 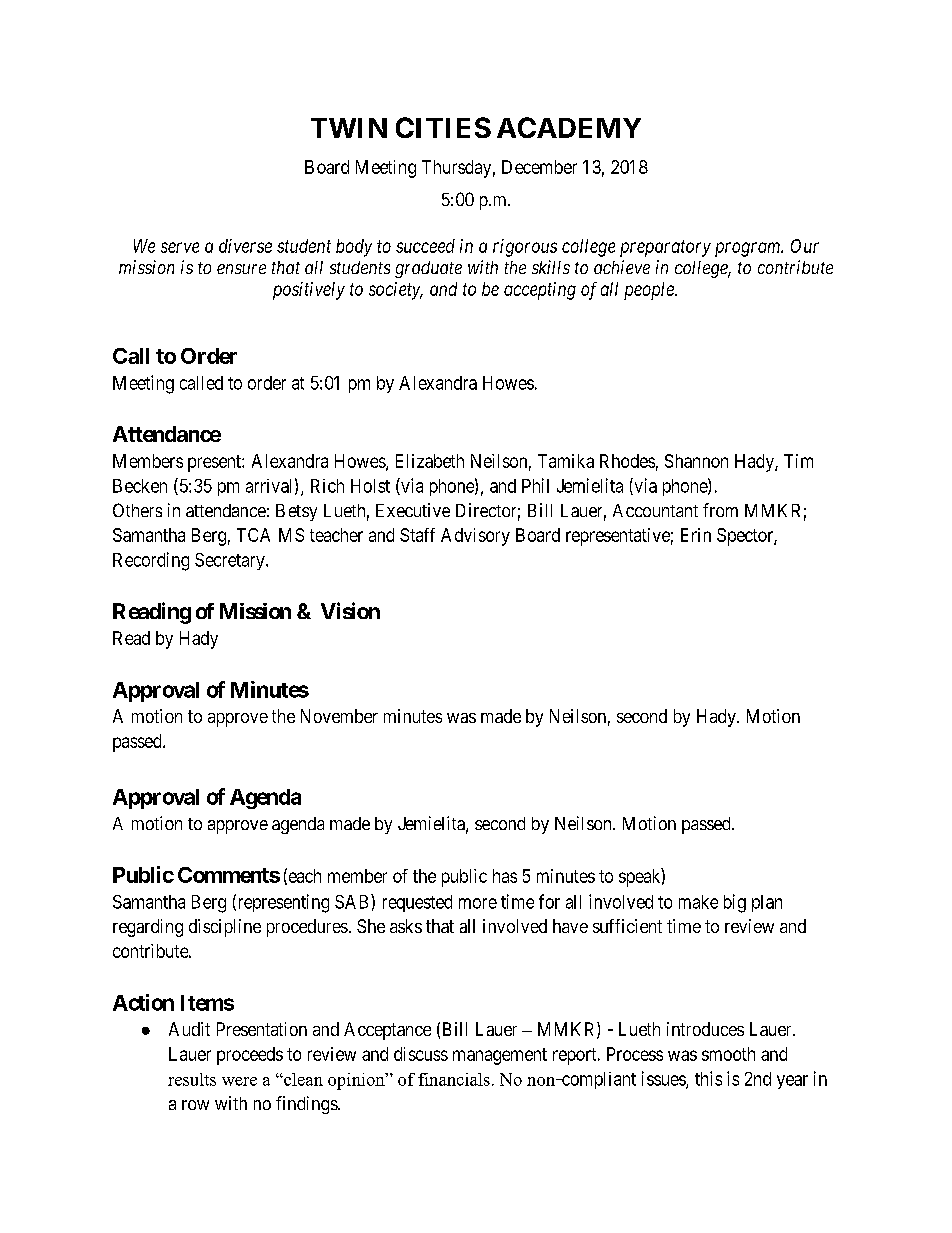 What do you see at coordinates (505, 876) in the page?
I see `has` at bounding box center [505, 876].
